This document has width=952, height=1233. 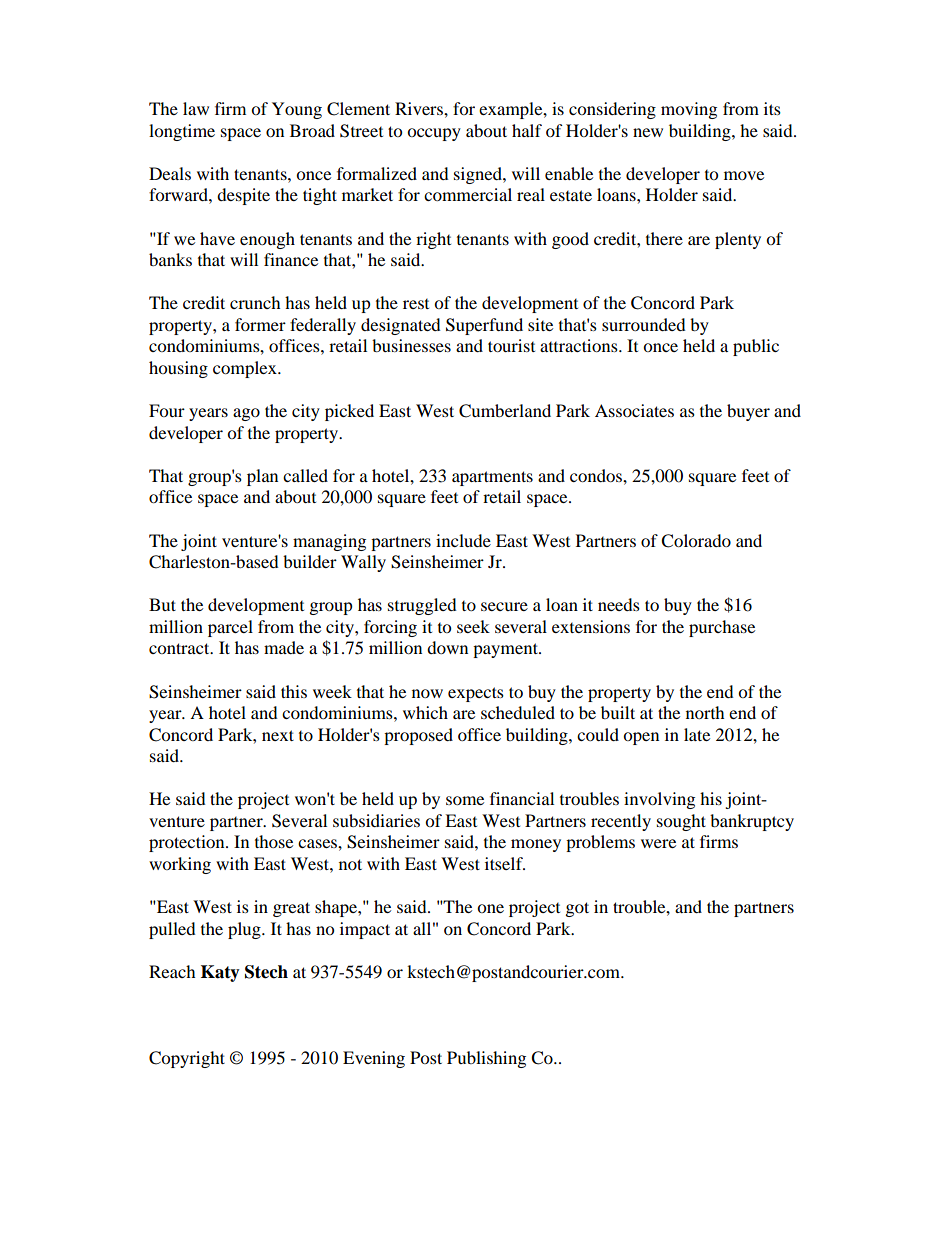 I want to click on surrounded, so click(x=644, y=324).
